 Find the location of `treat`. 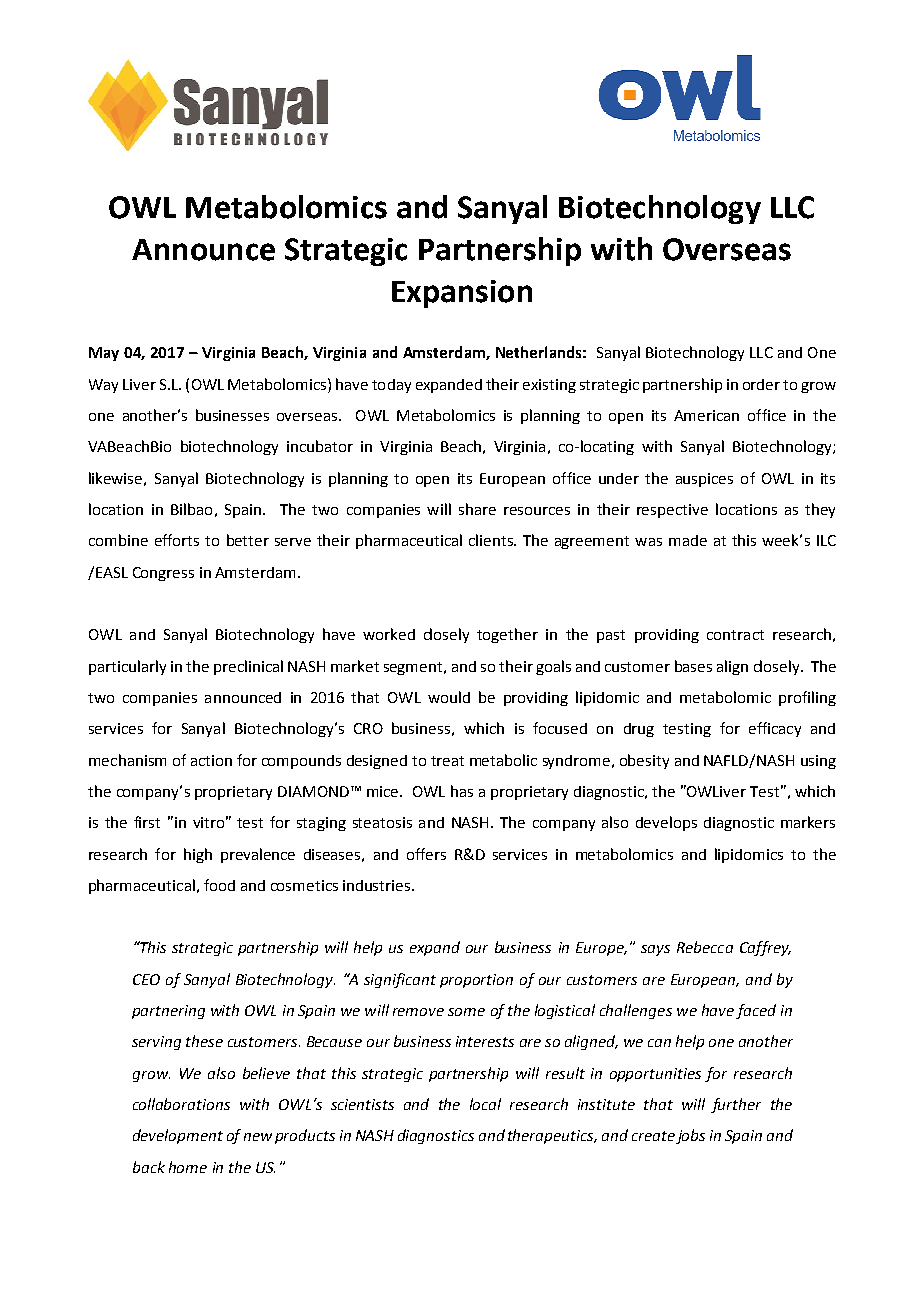

treat is located at coordinates (447, 761).
